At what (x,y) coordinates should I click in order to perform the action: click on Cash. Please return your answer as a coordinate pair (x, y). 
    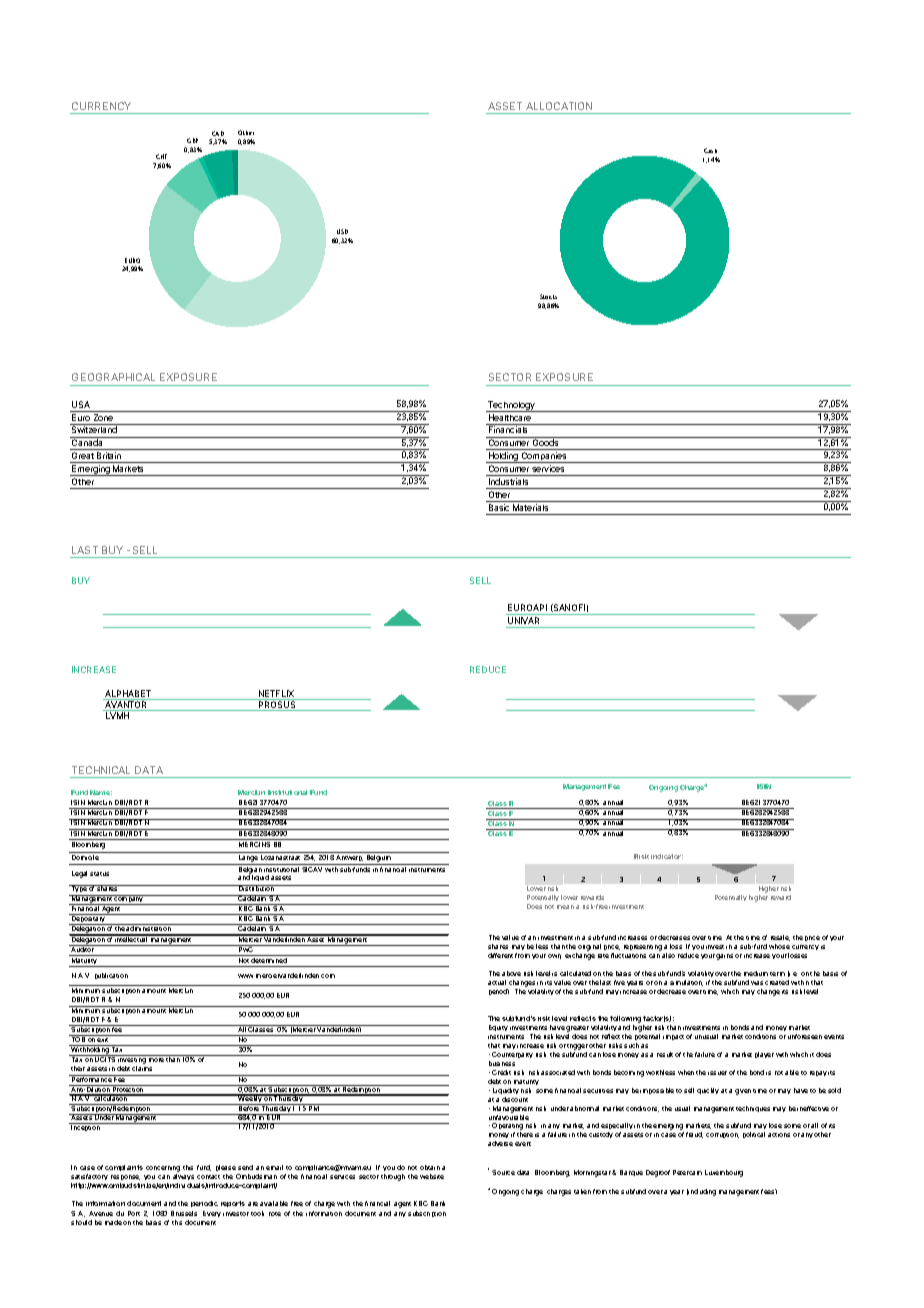
    Looking at the image, I should click on (710, 150).
